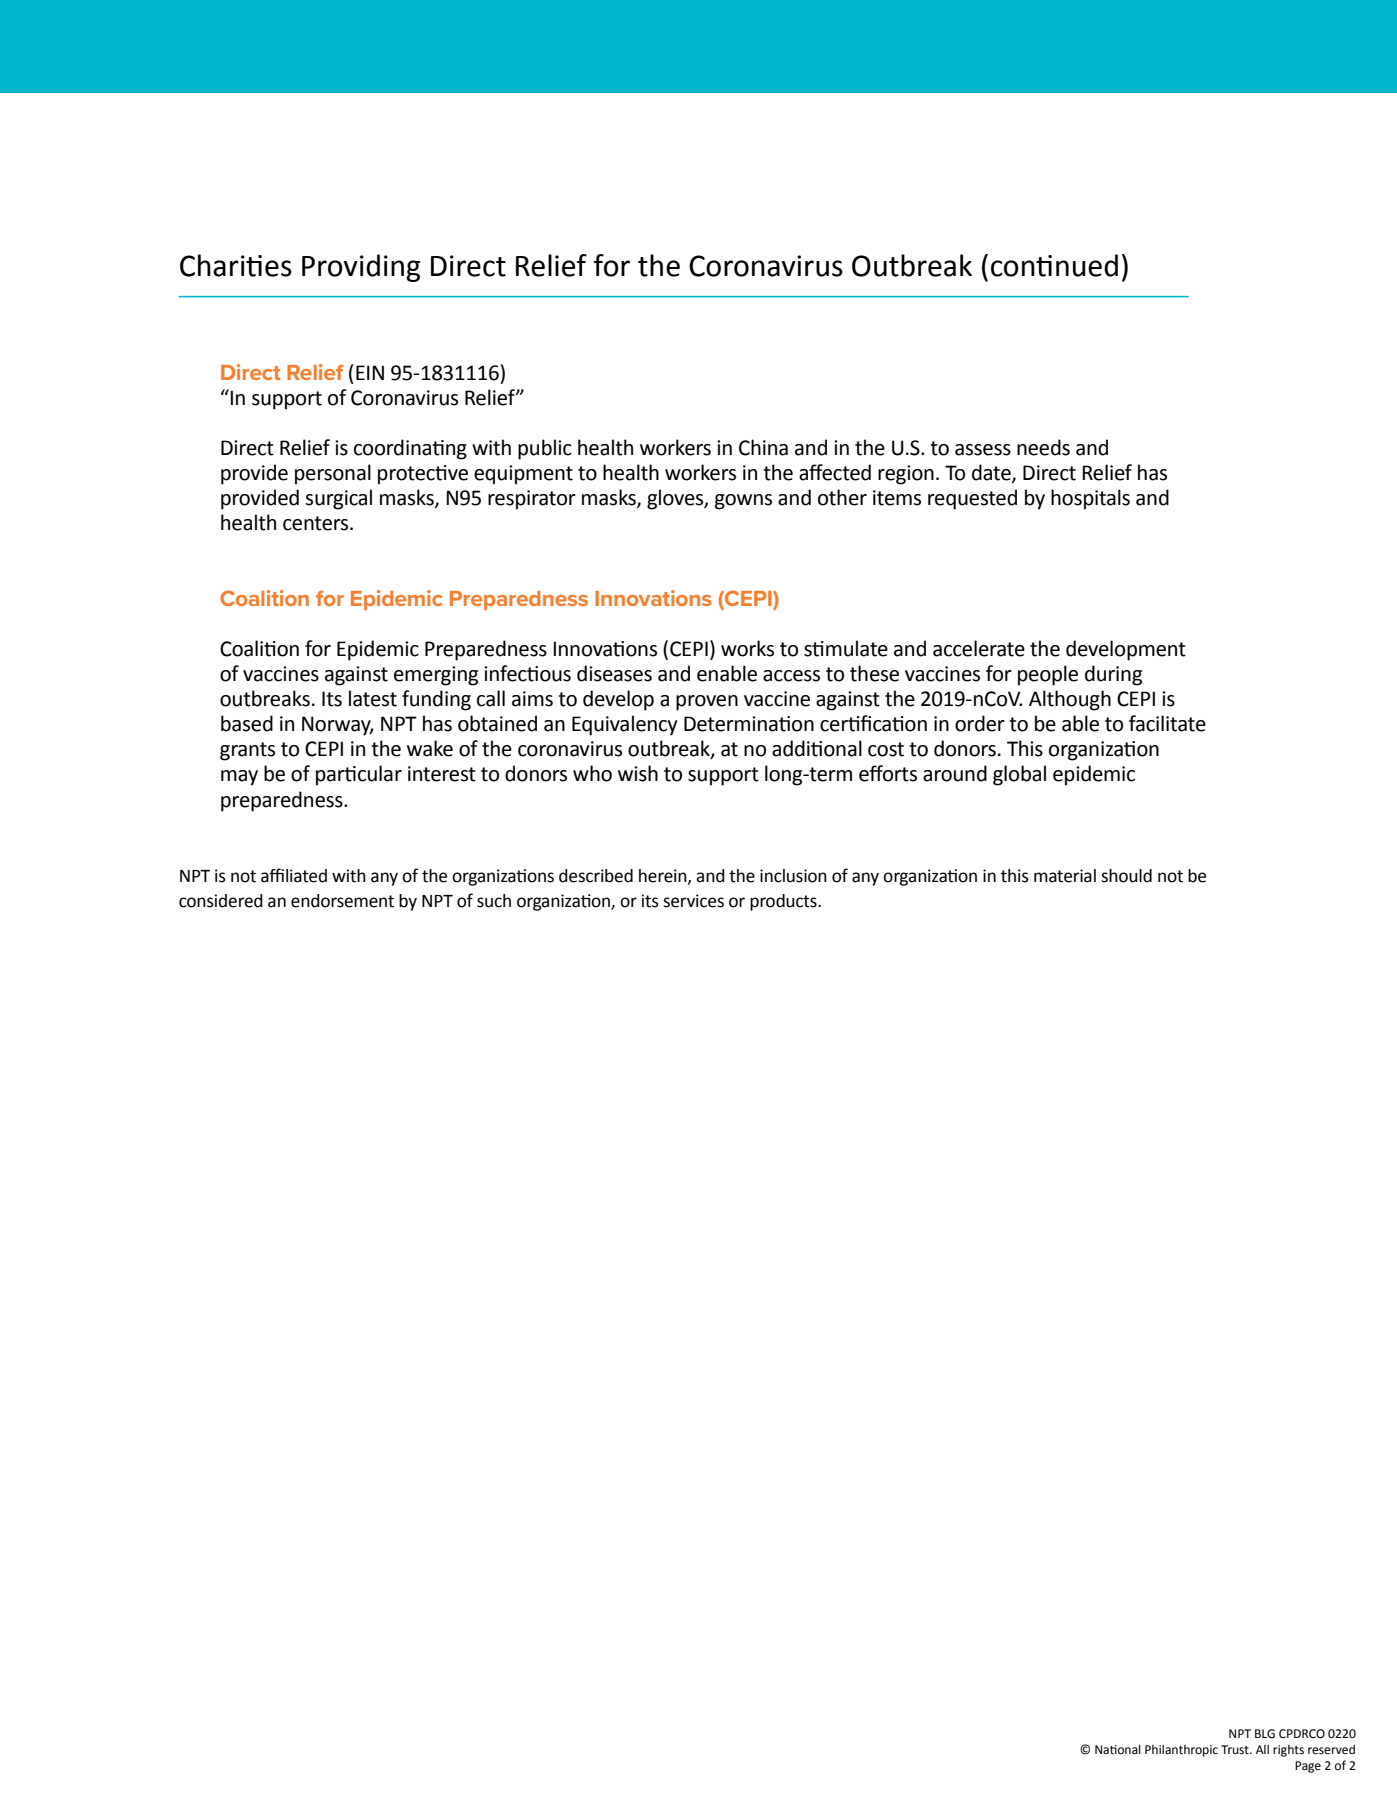 The height and width of the screenshot is (1808, 1397). Describe the element at coordinates (1181, 1751) in the screenshot. I see `Philanthropic` at that location.
